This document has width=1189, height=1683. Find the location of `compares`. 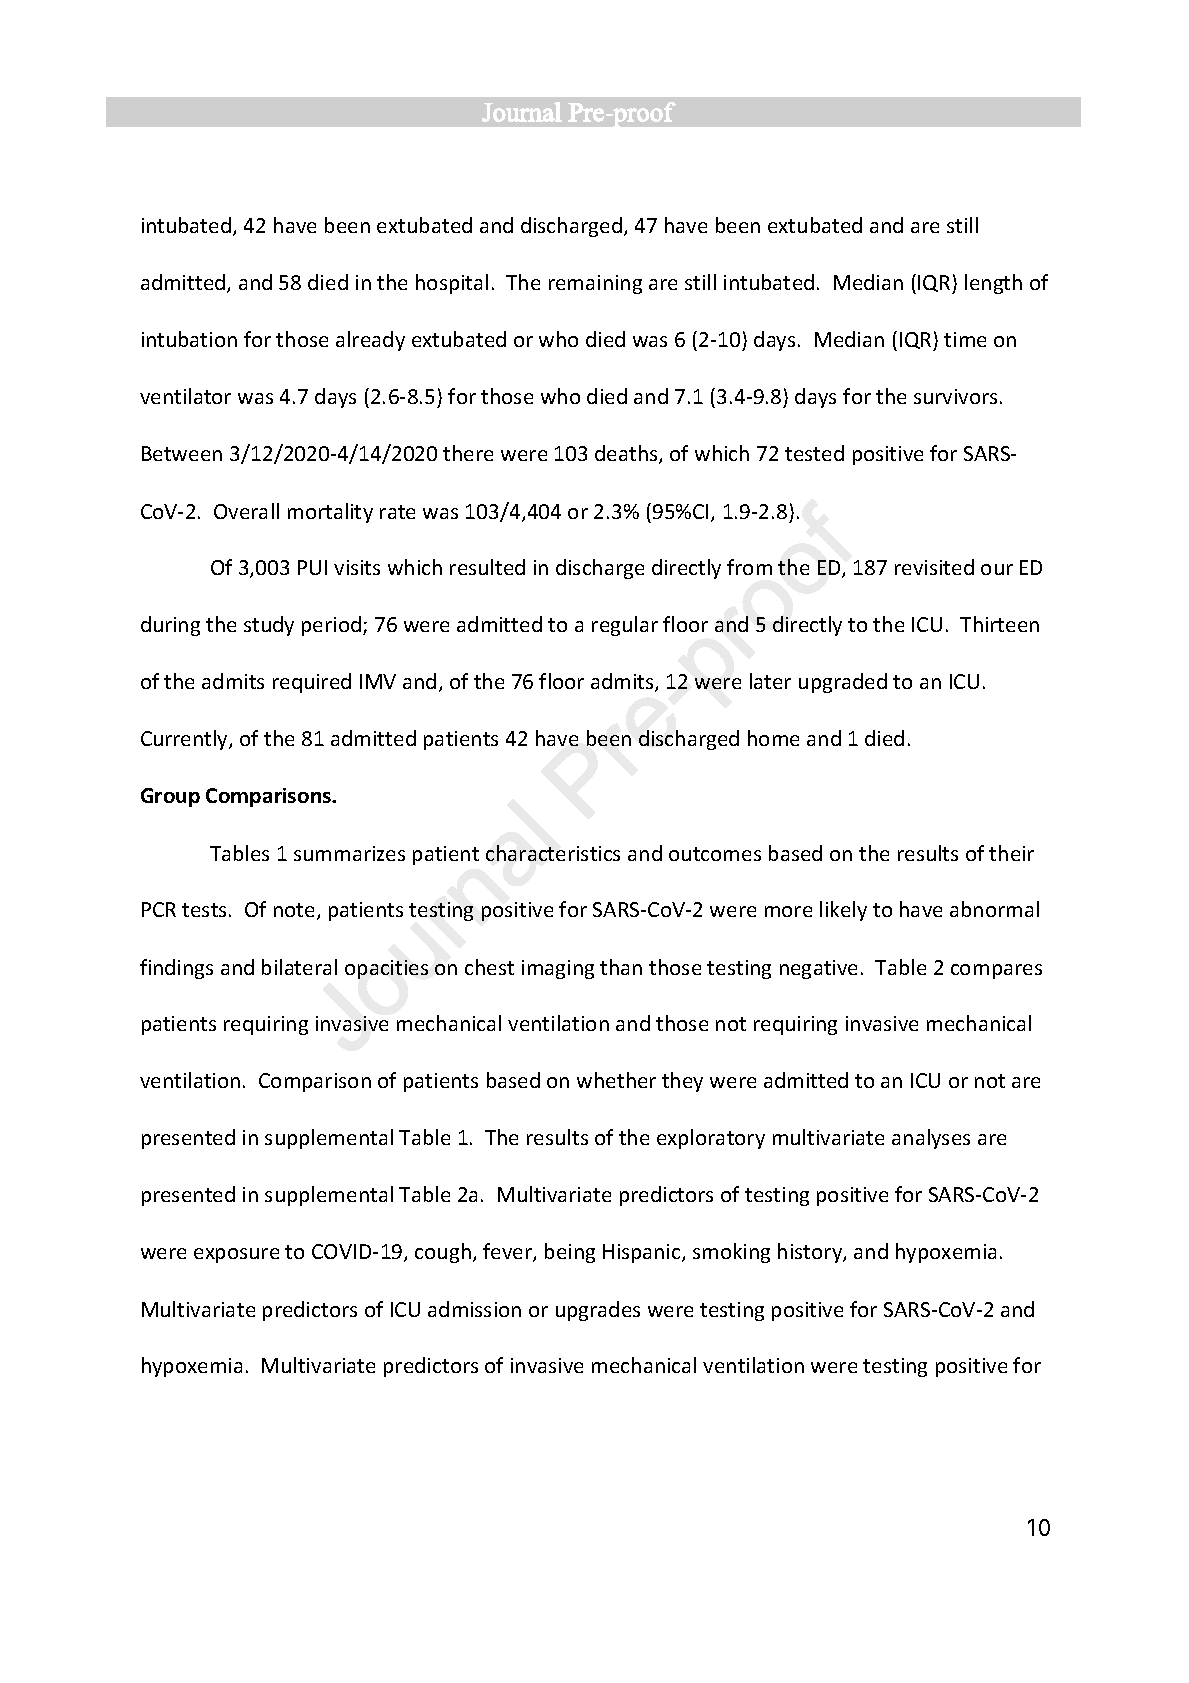

compares is located at coordinates (996, 971).
